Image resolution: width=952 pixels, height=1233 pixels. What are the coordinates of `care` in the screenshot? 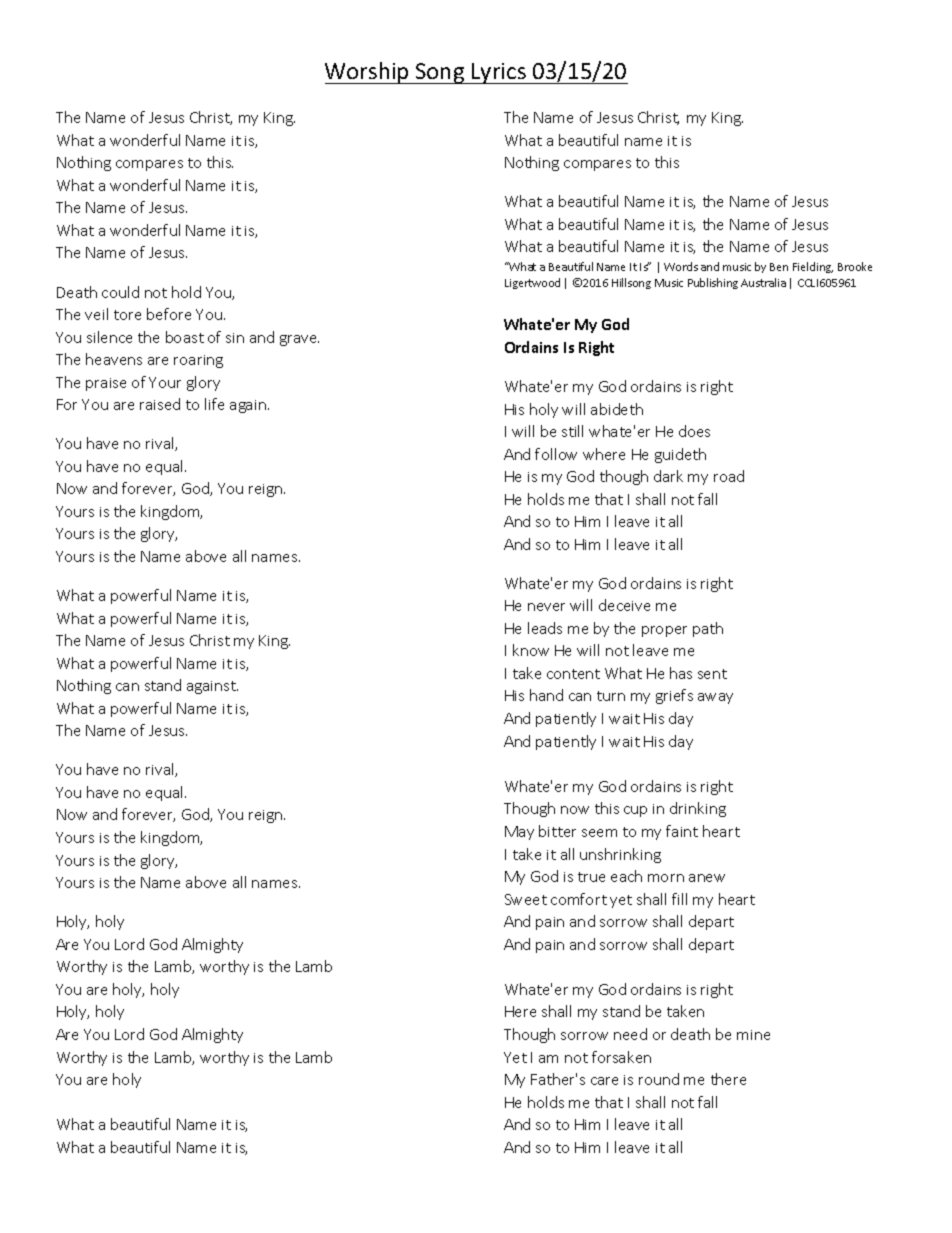 It's located at (604, 1081).
